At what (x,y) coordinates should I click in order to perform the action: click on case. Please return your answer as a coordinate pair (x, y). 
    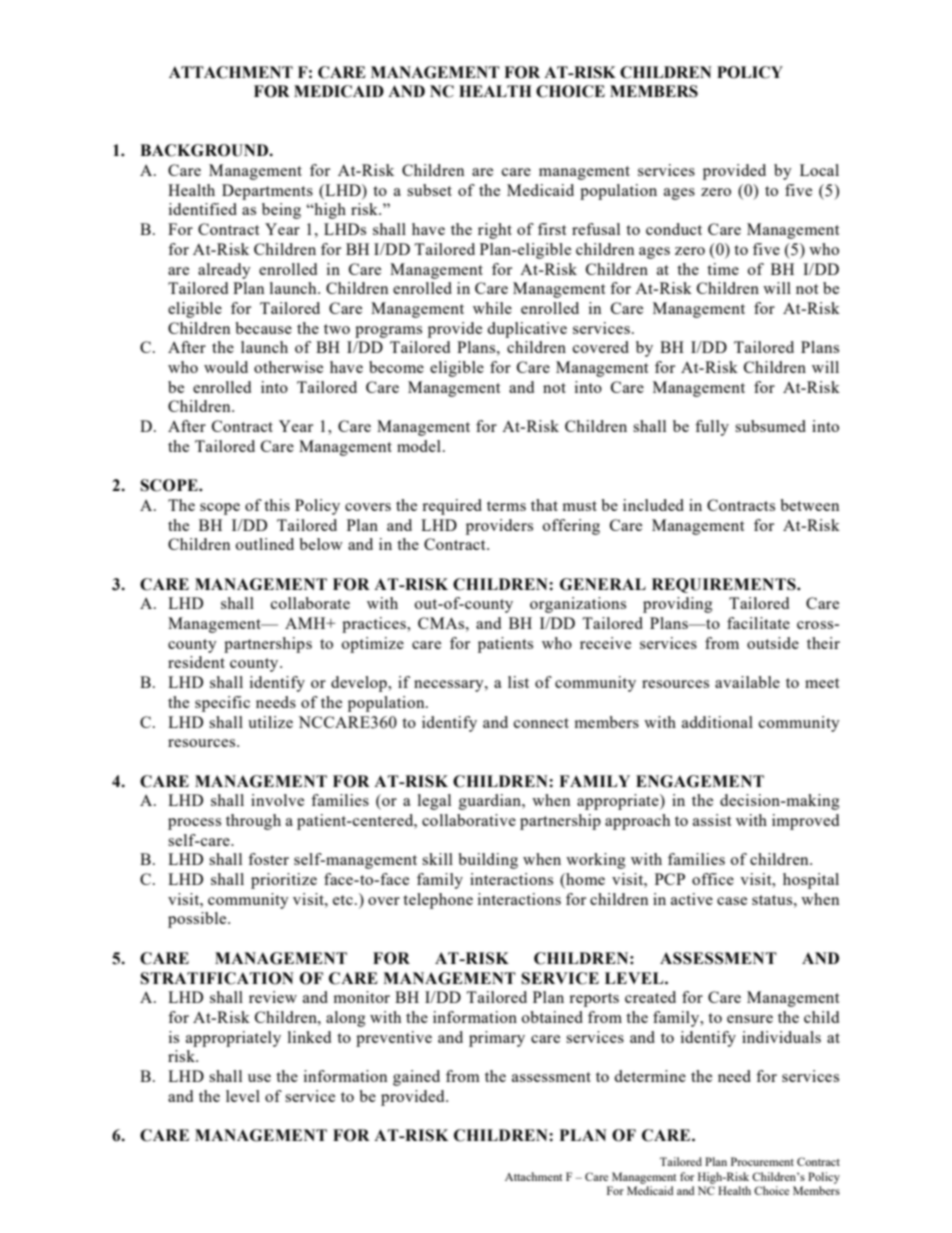
    Looking at the image, I should click on (732, 901).
